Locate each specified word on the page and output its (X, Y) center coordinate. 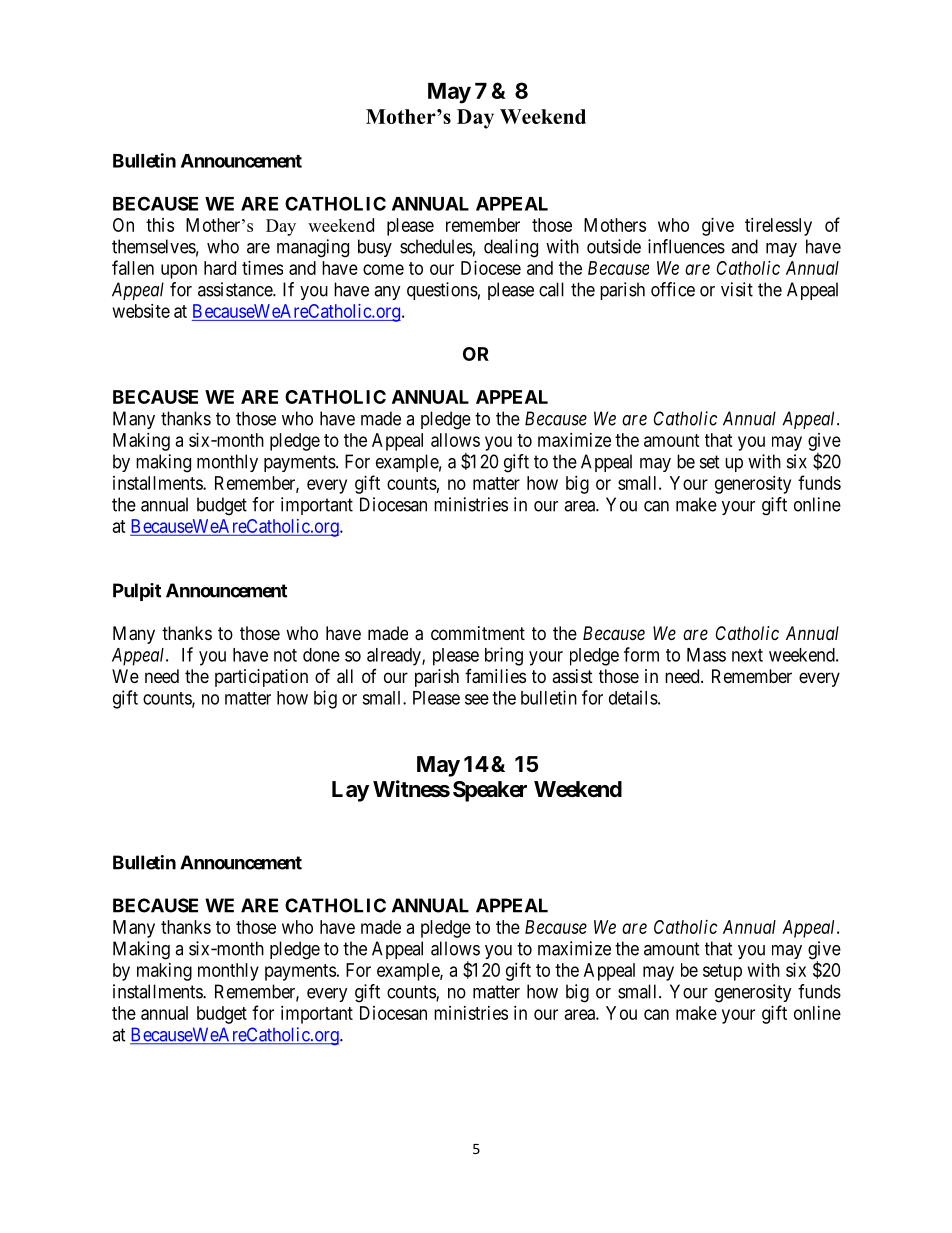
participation (261, 678)
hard (220, 268)
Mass (706, 655)
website (141, 311)
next (747, 655)
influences (686, 246)
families (495, 676)
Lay (350, 791)
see (477, 699)
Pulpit (137, 592)
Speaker (490, 791)
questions (442, 291)
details (633, 697)
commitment (478, 633)
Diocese (491, 268)
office (673, 289)
